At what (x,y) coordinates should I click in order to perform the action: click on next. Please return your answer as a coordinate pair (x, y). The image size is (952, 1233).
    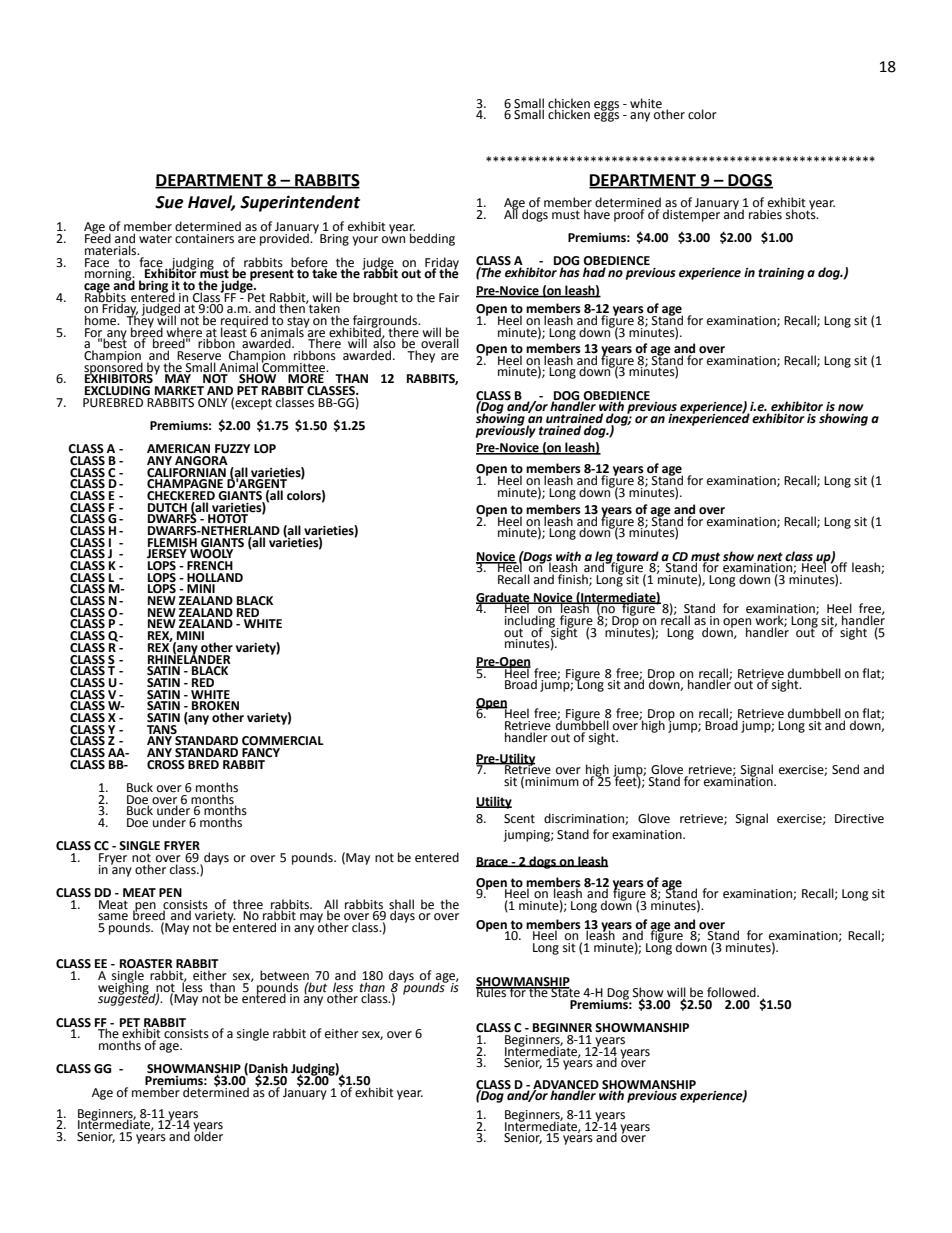
    Looking at the image, I should click on (770, 557).
